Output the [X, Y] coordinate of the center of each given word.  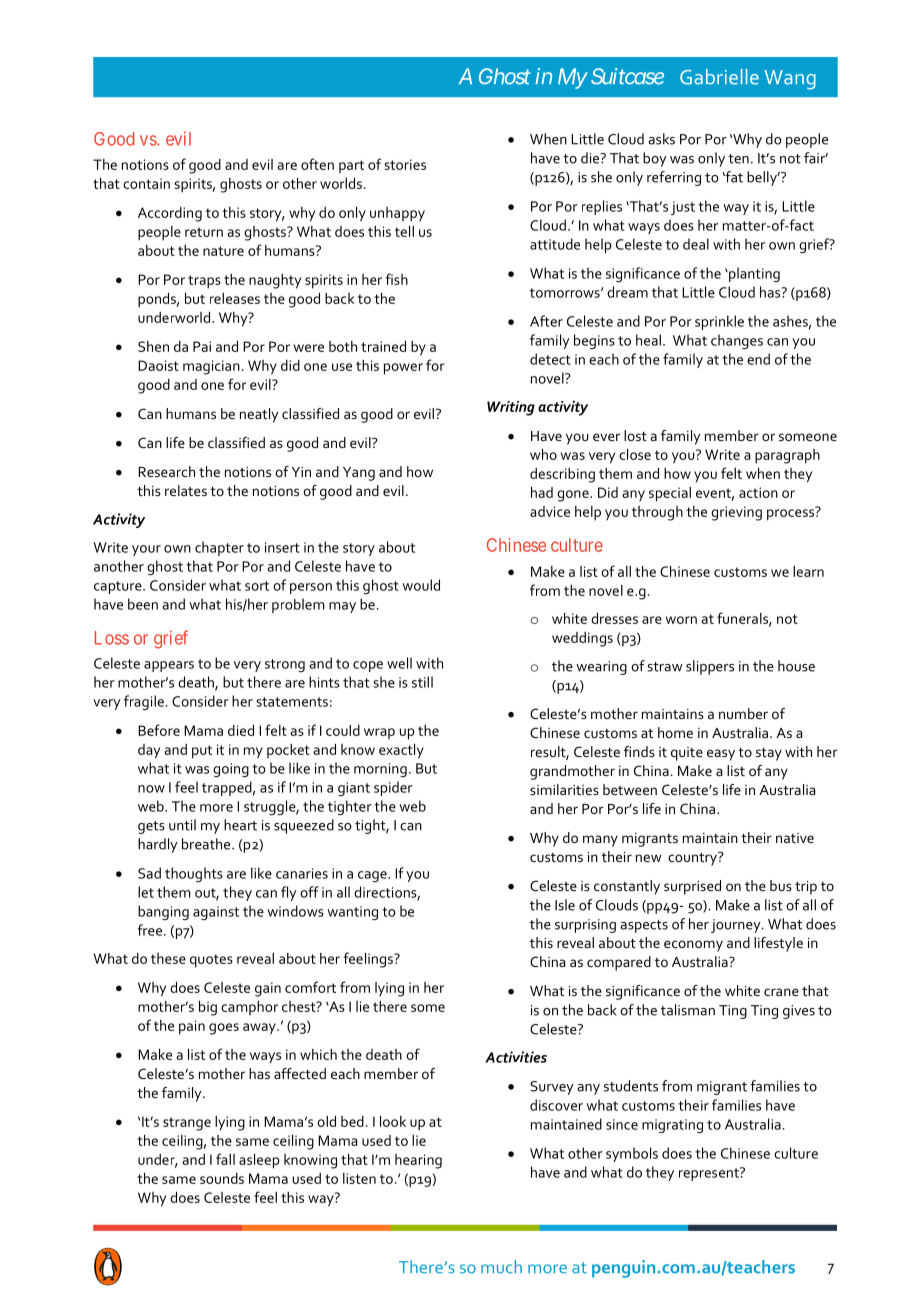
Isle [565, 905]
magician [211, 367]
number [743, 713]
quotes [211, 961]
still [422, 682]
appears [169, 666]
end [758, 359]
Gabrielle [719, 77]
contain [146, 183]
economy [693, 946]
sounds [222, 1178]
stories [405, 164]
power [403, 369]
